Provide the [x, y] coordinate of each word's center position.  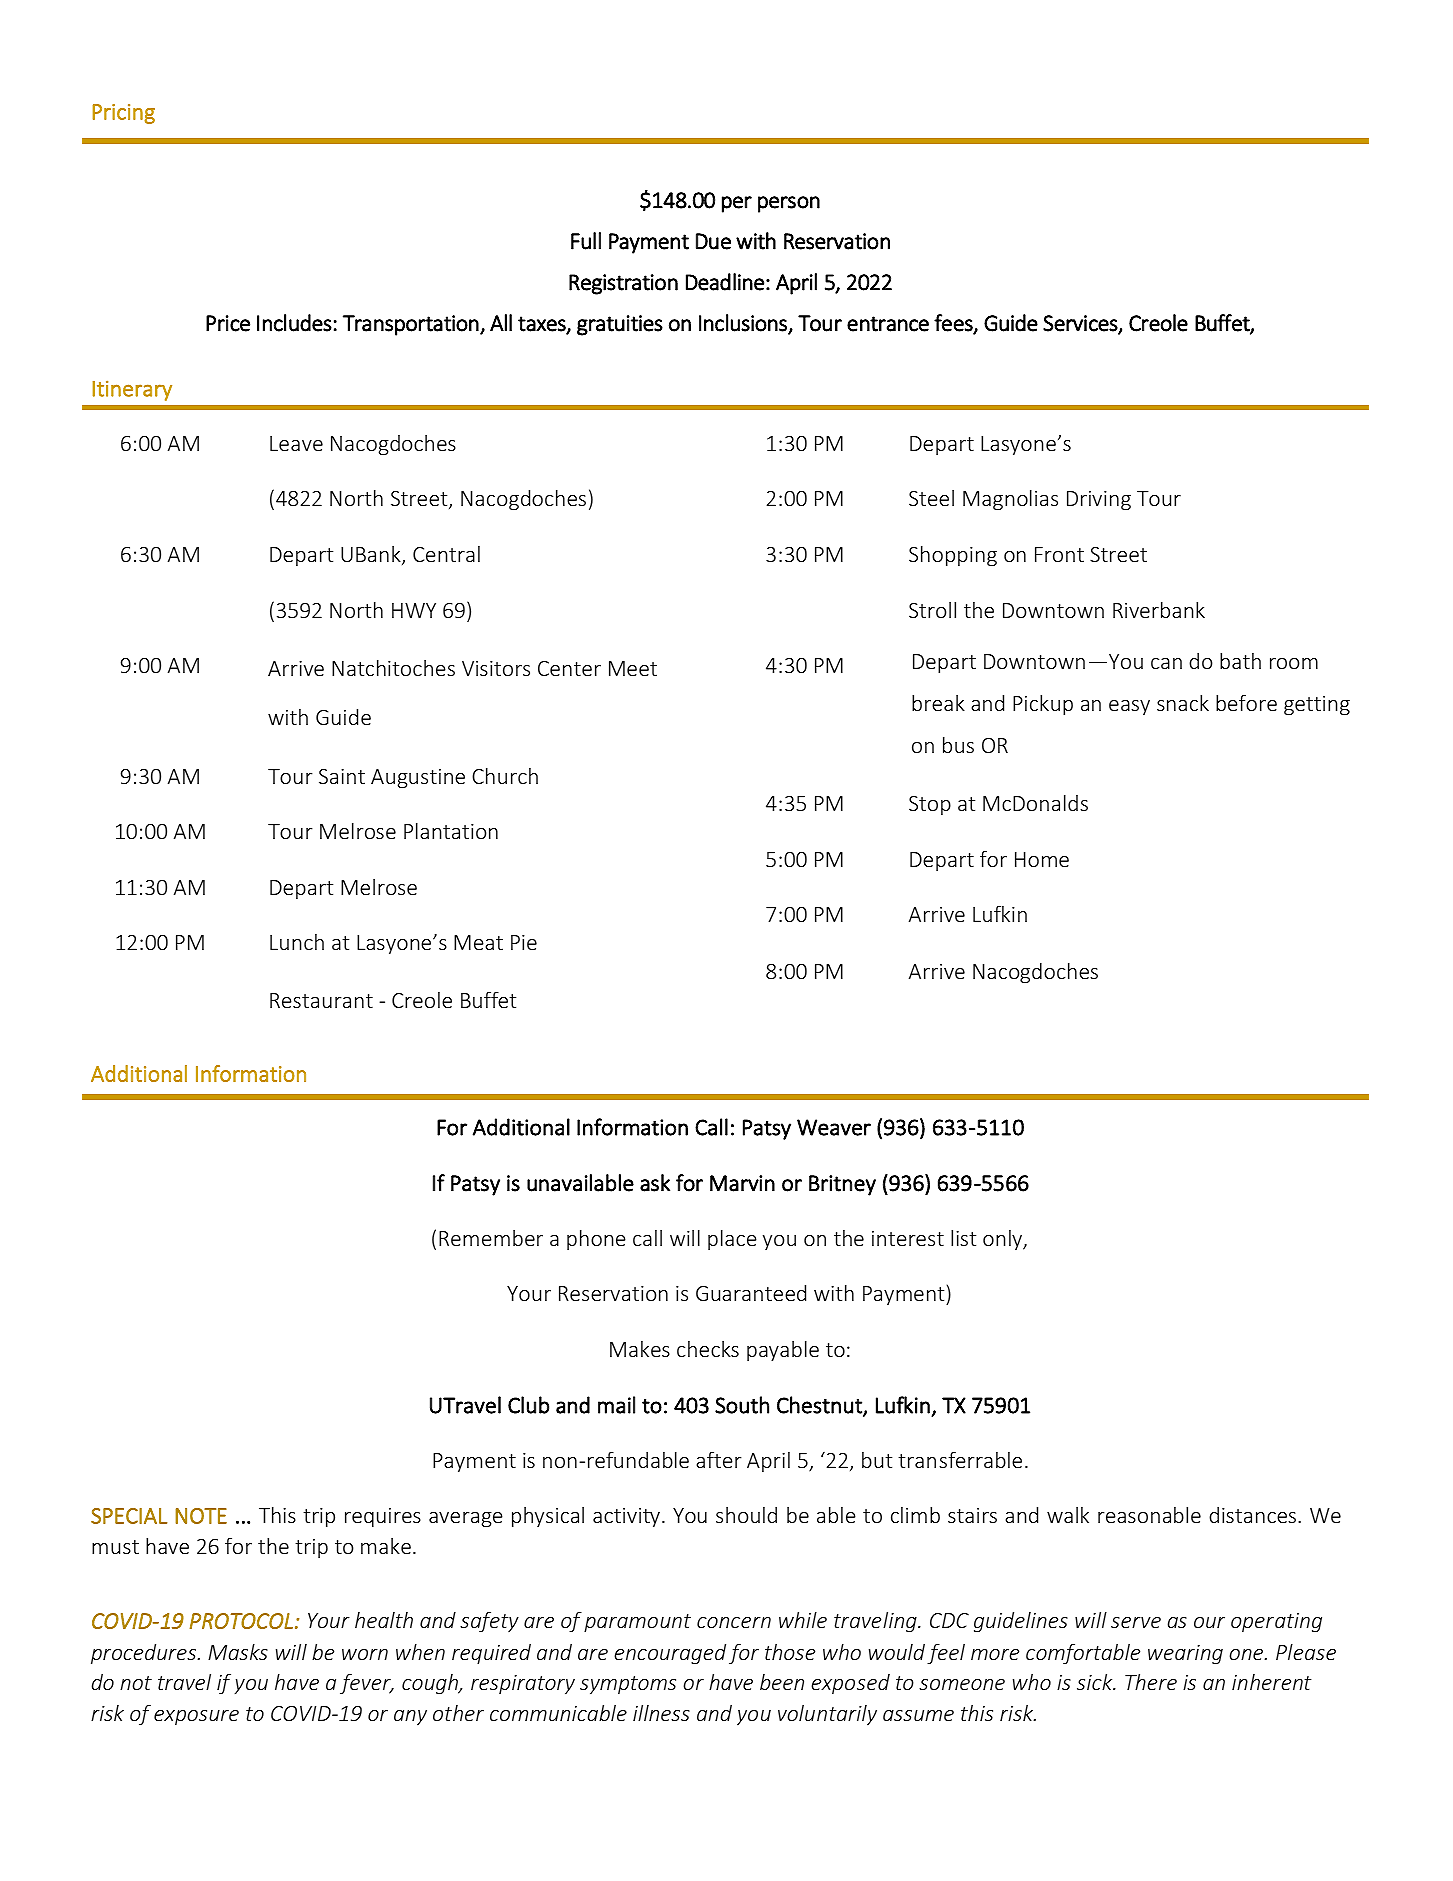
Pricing [124, 114]
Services [1081, 324]
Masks [238, 1652]
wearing [1185, 1655]
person [789, 204]
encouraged [670, 1654]
